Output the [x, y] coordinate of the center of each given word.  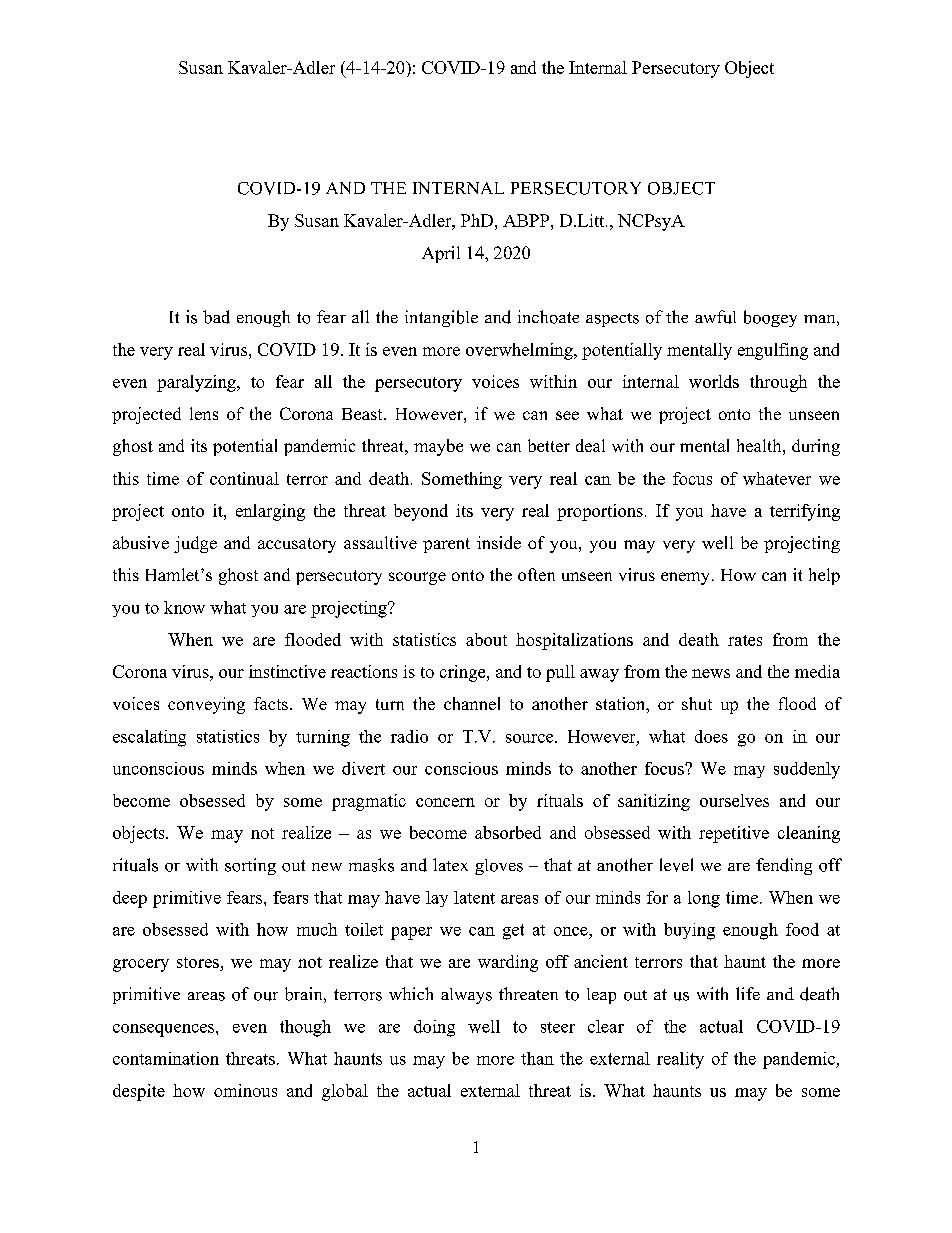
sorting [250, 866]
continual [244, 478]
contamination [166, 1058]
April [441, 254]
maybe [438, 447]
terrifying [805, 512]
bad [216, 317]
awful [715, 317]
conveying [206, 705]
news [711, 673]
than [537, 1058]
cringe [464, 673]
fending [784, 866]
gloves [499, 867]
